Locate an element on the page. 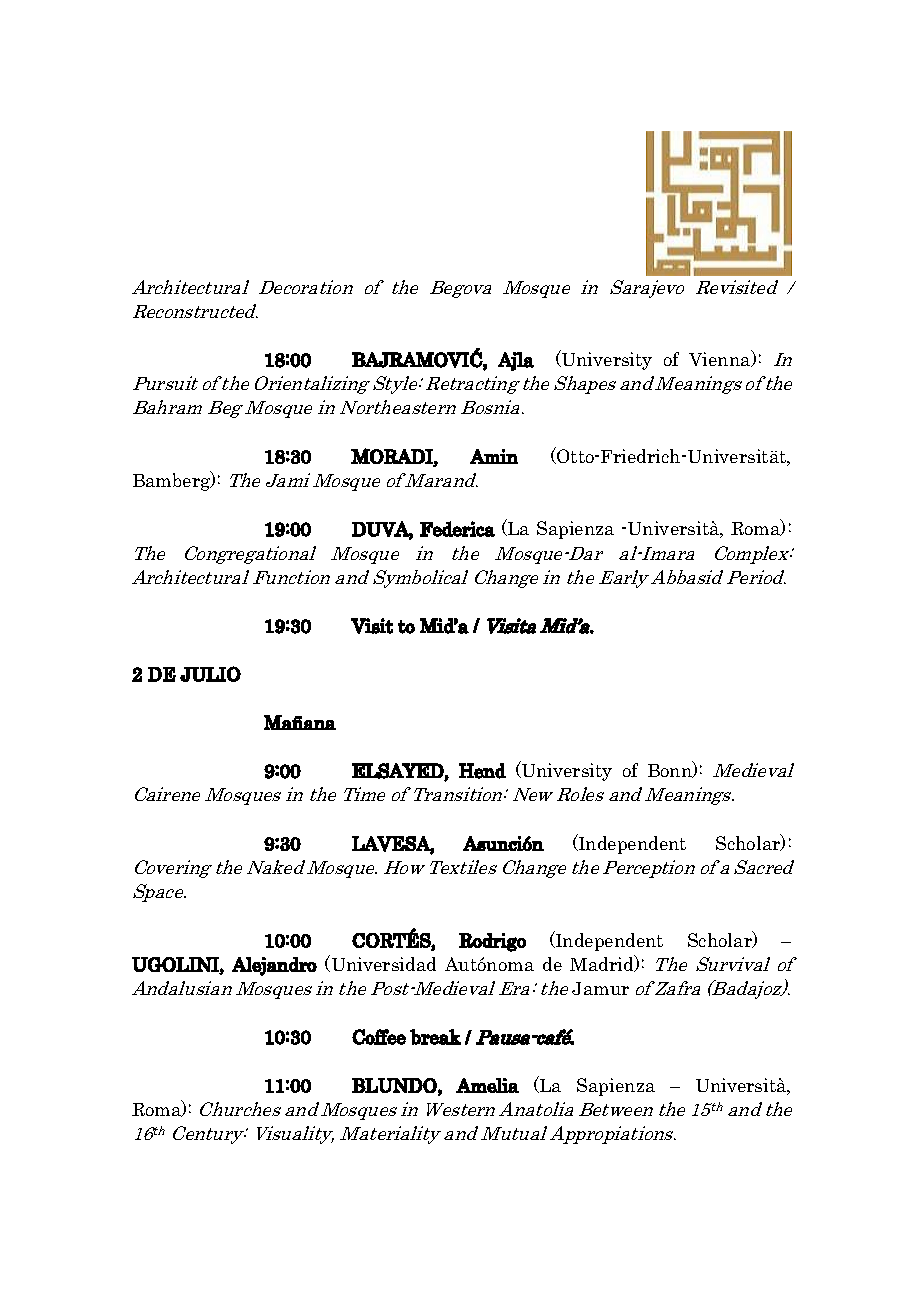 This page has height=1308, width=924. Vienna is located at coordinates (721, 358).
